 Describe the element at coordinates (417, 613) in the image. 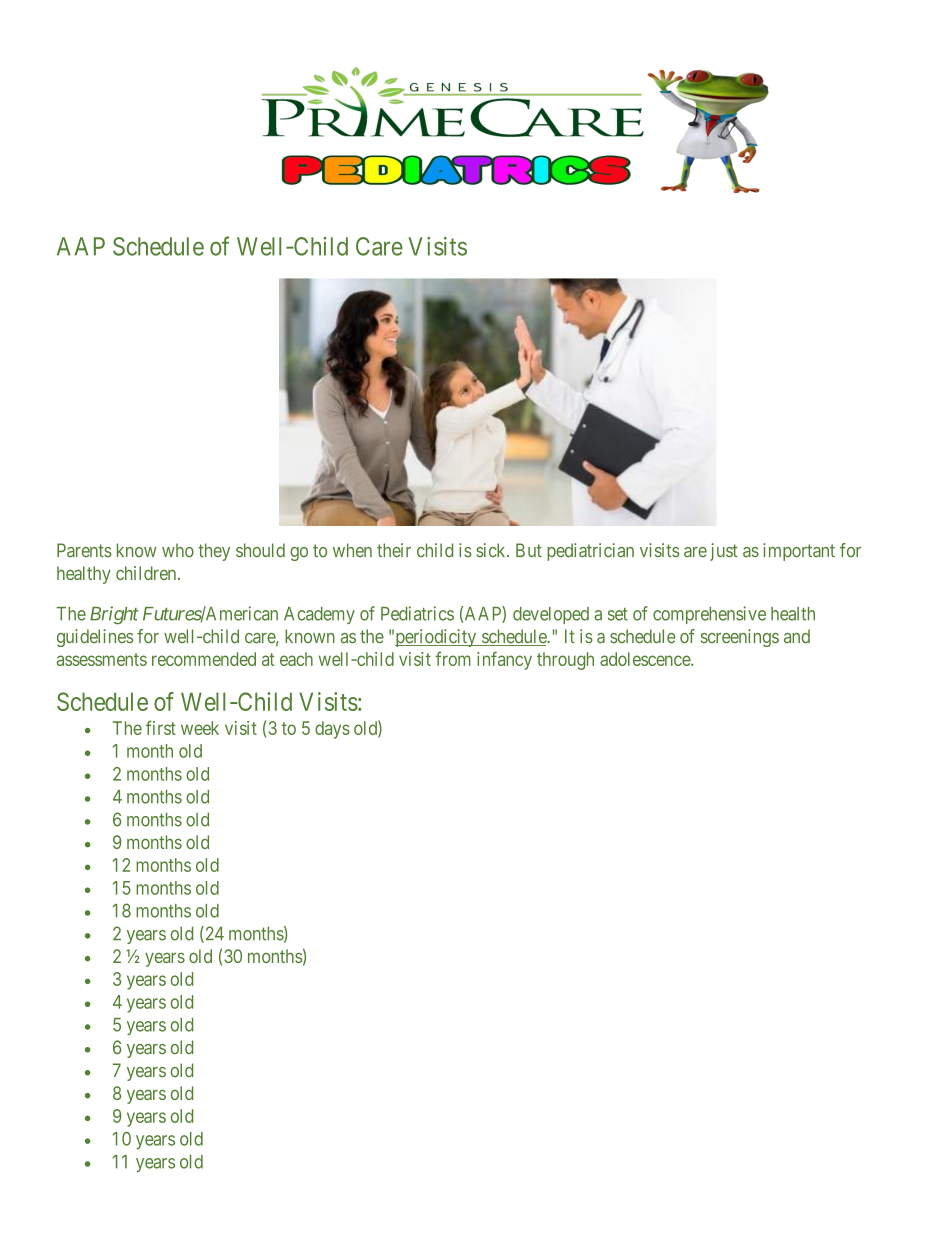

I see `Pediatrics` at that location.
